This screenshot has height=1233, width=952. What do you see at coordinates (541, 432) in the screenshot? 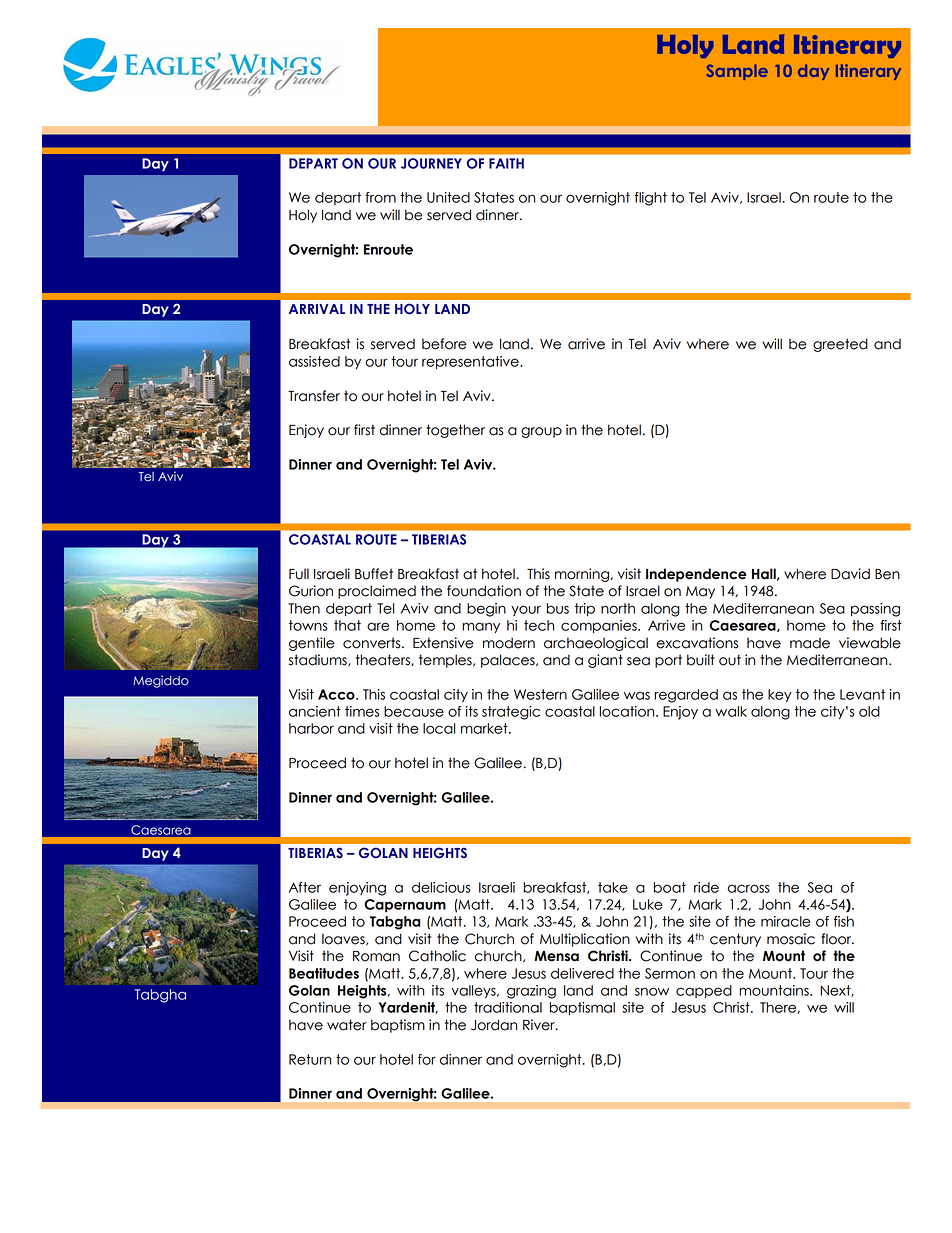
I see `group` at bounding box center [541, 432].
